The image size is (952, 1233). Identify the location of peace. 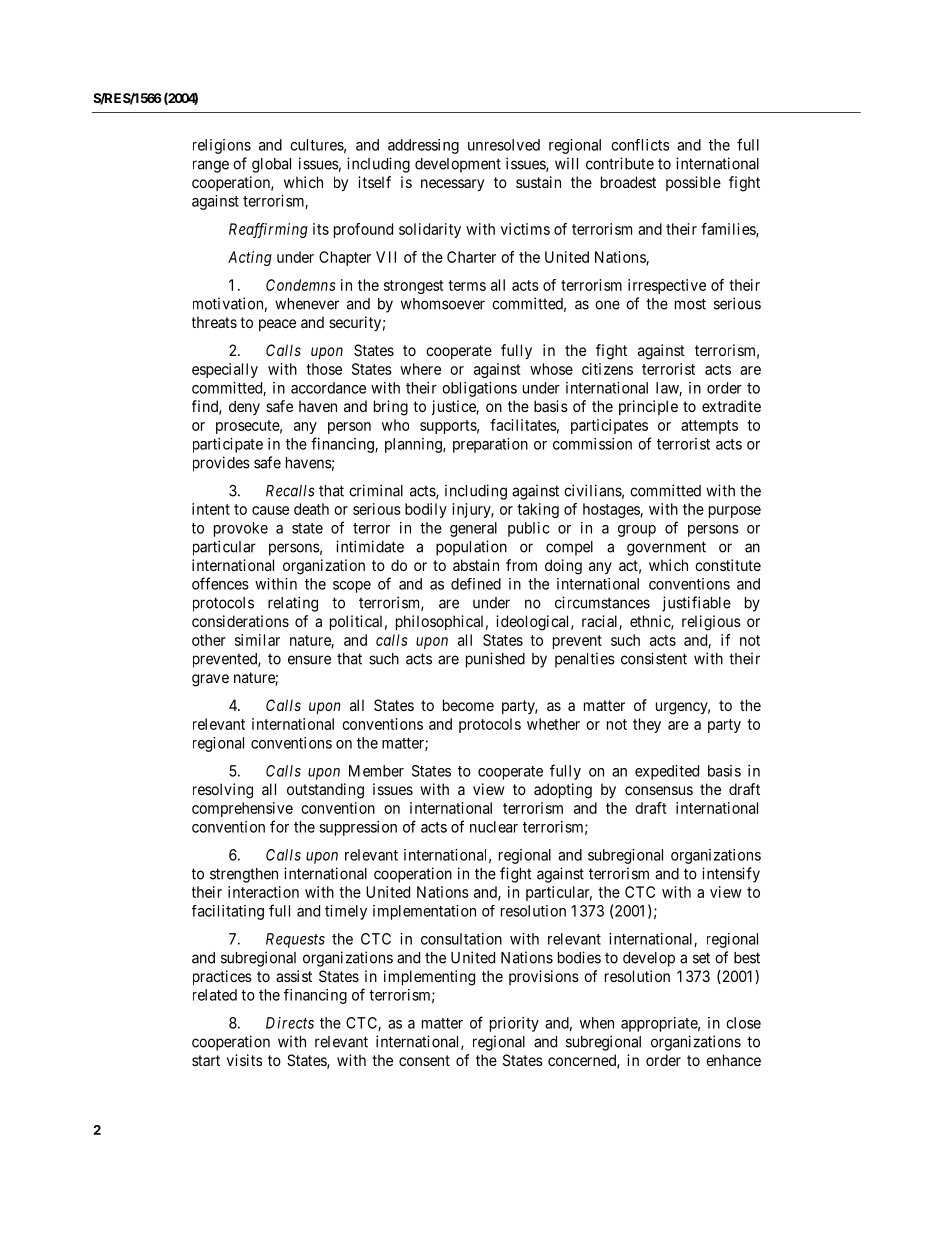
(277, 325).
